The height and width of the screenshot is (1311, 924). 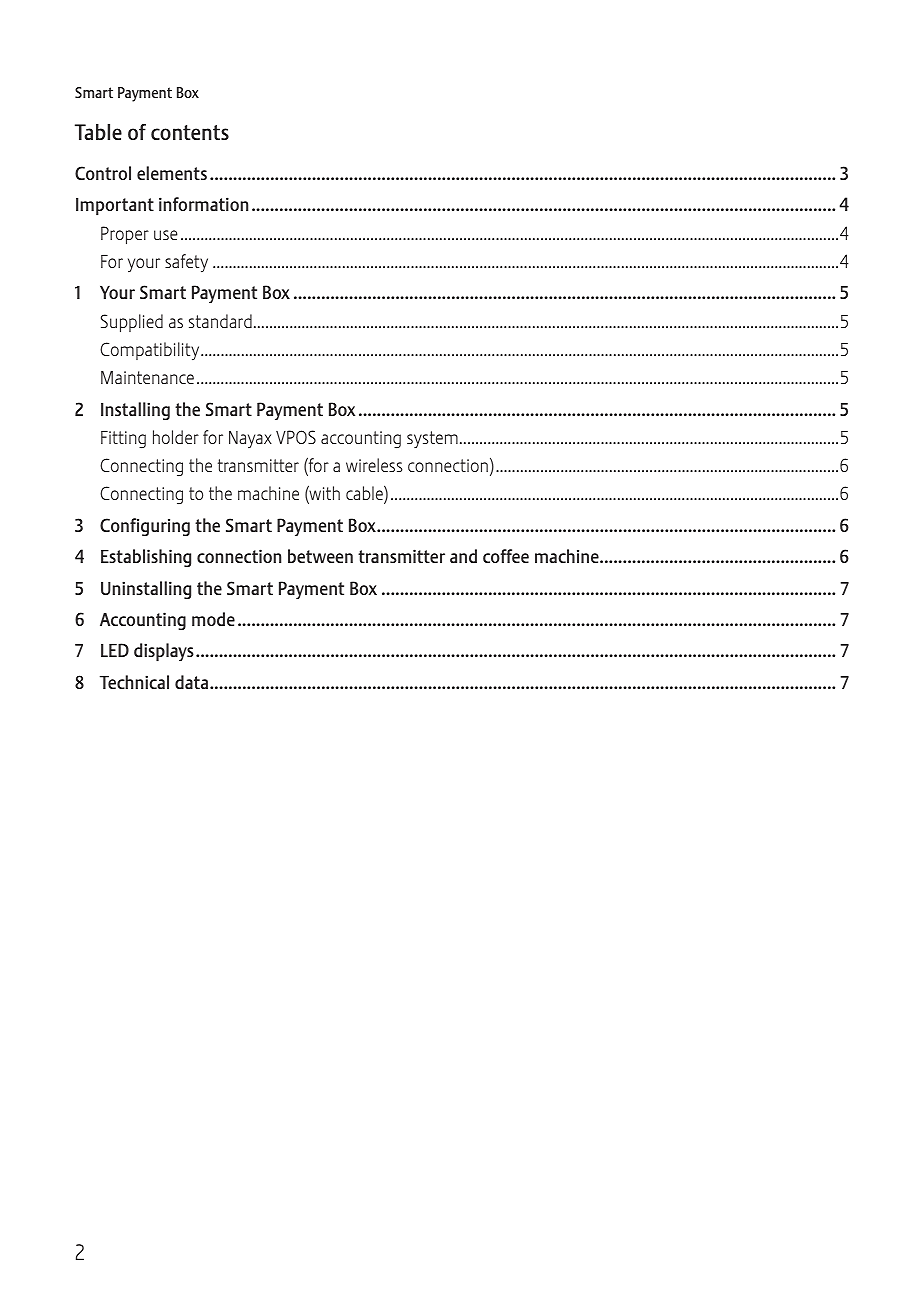 I want to click on Maintenance, so click(x=147, y=377).
